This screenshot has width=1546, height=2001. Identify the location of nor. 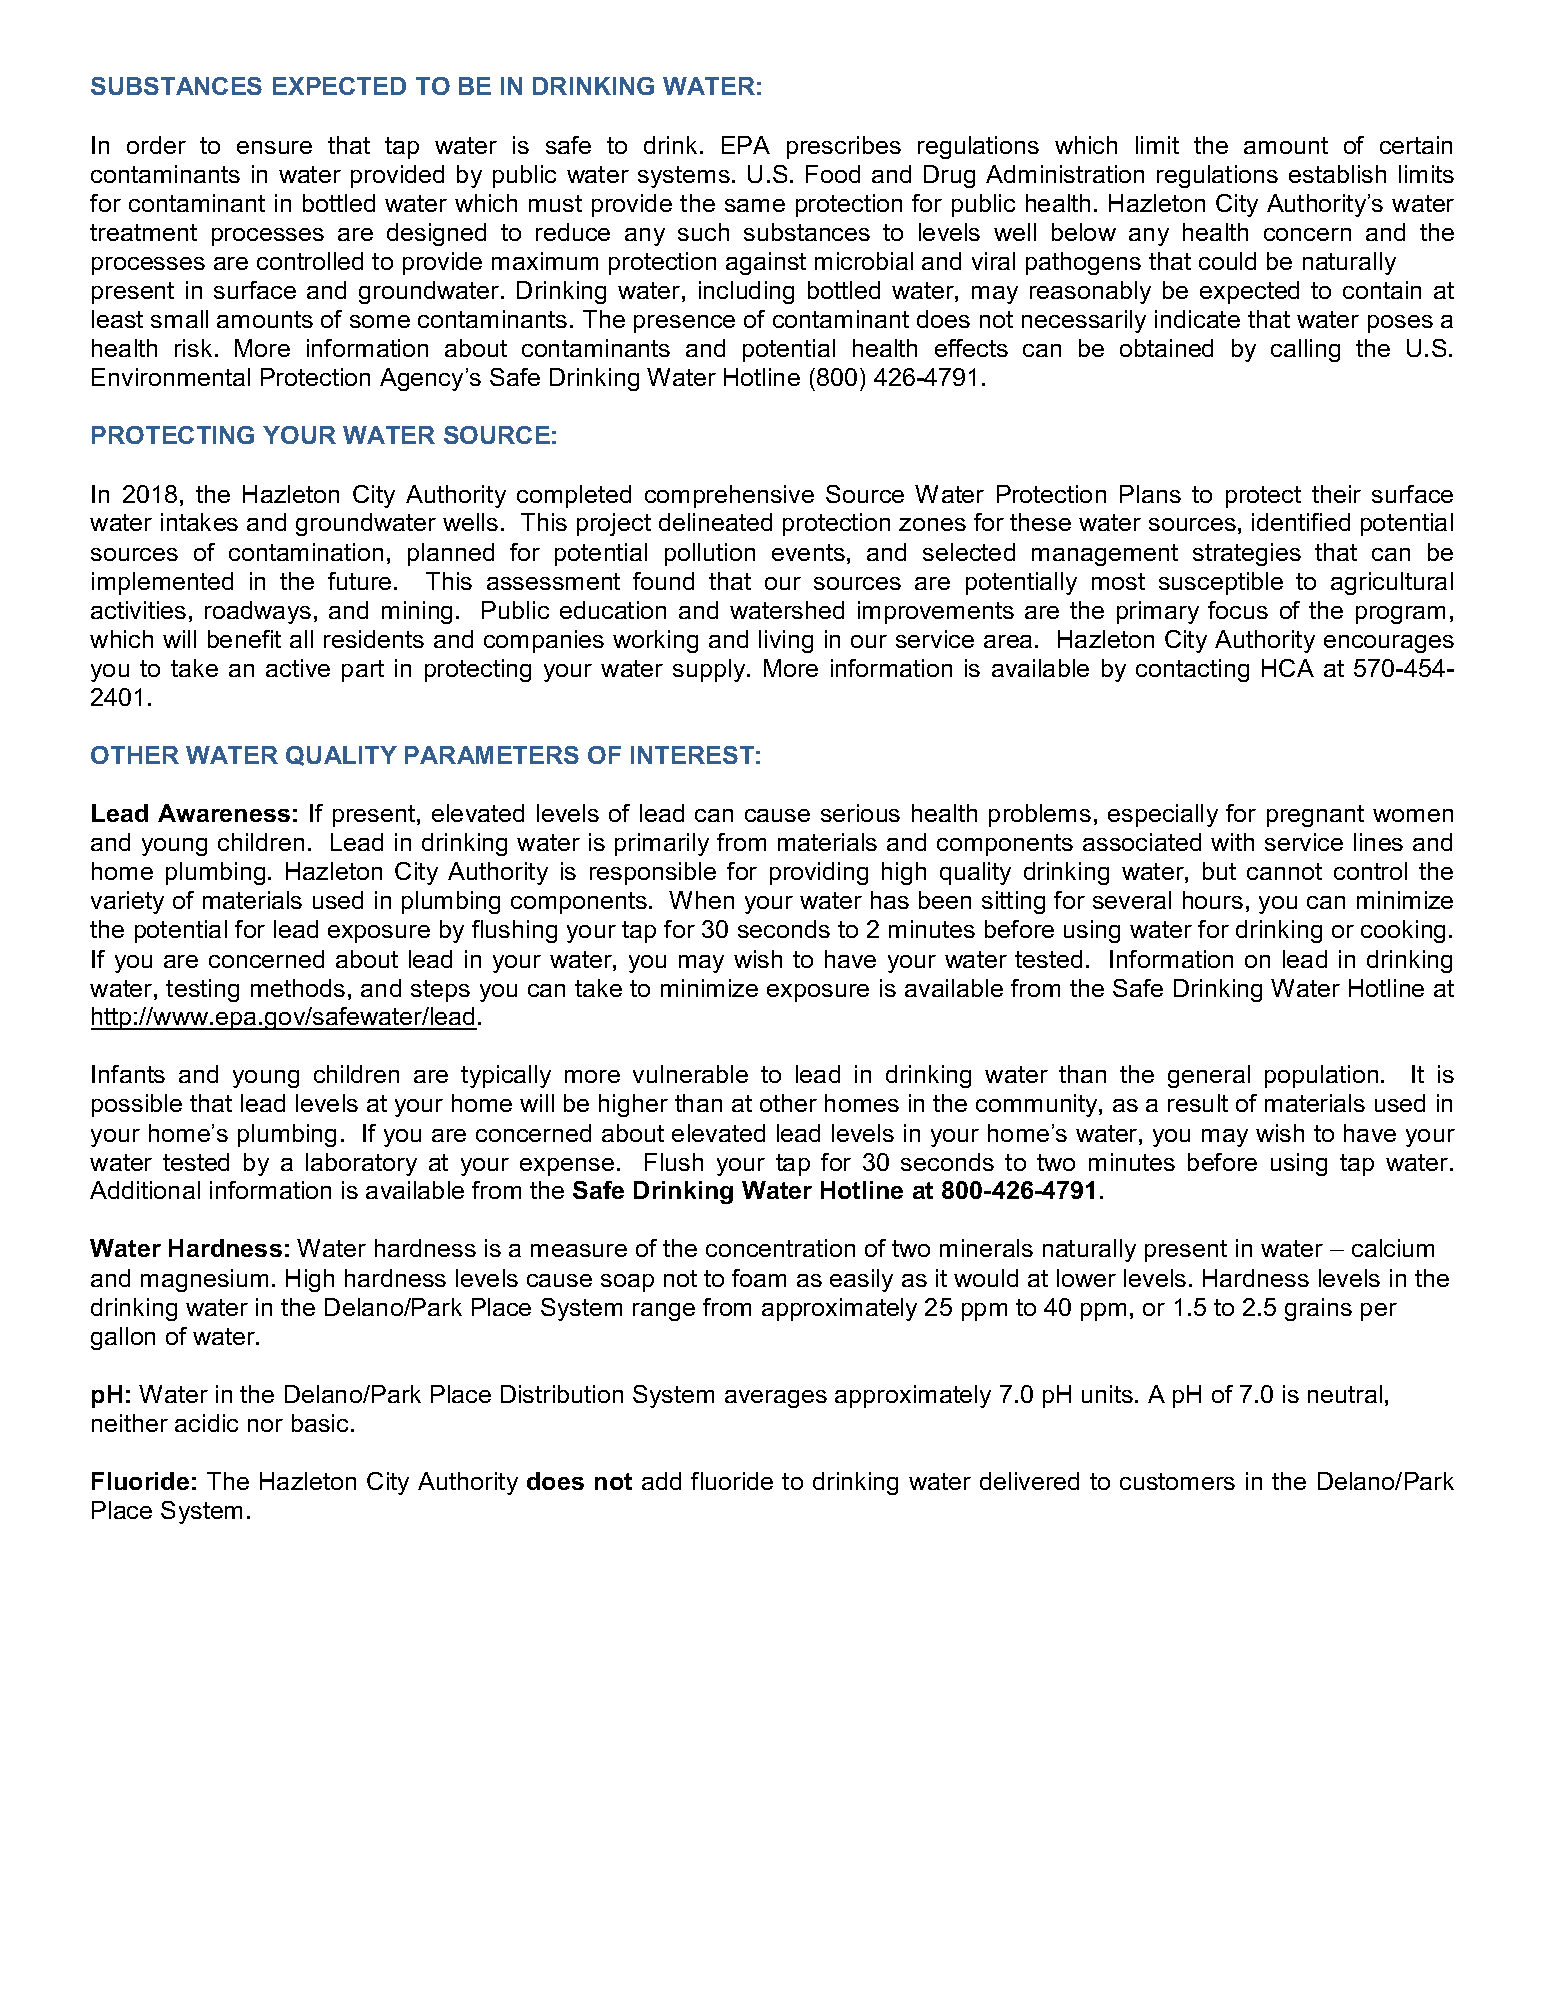
(265, 1425).
